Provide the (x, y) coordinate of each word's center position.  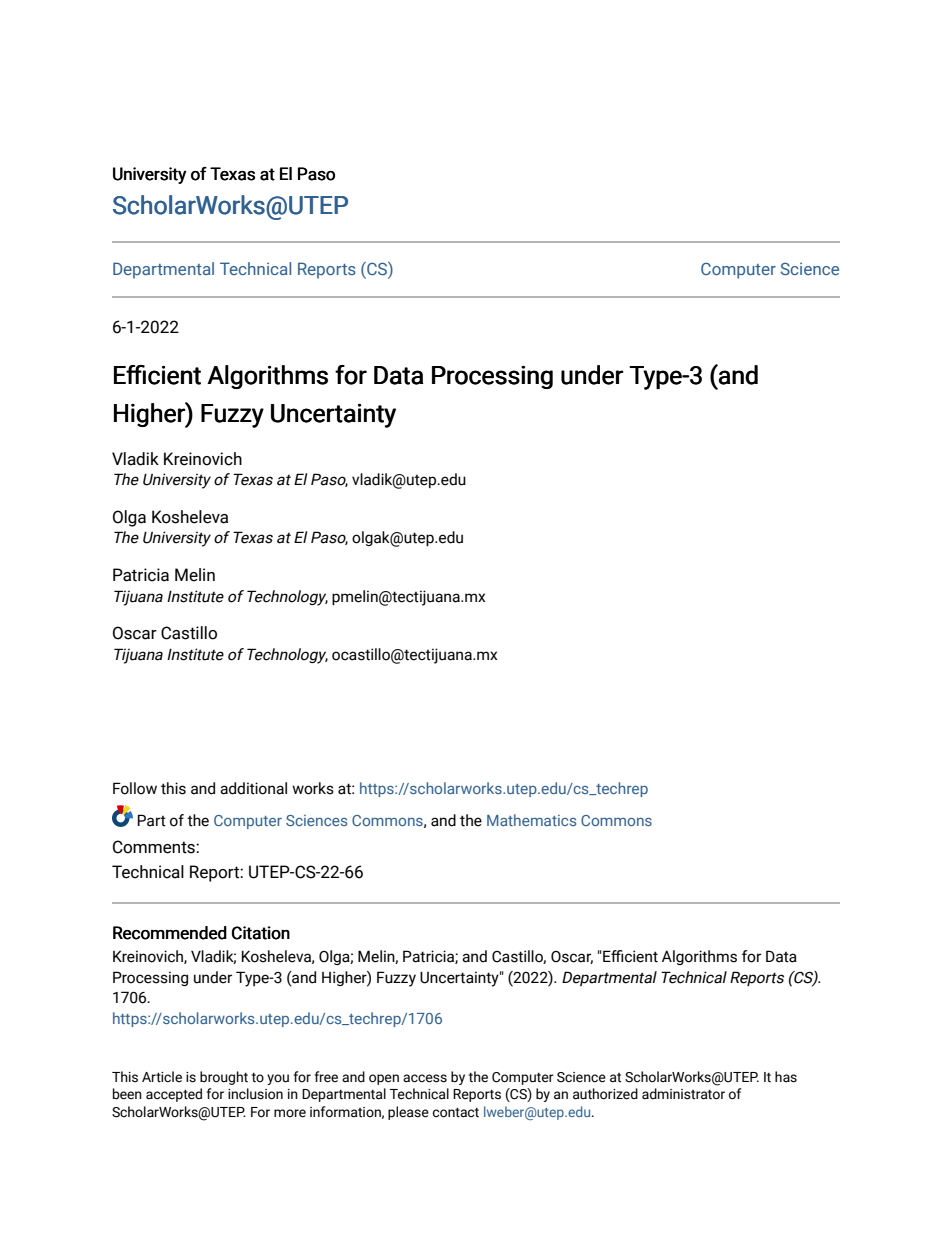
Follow (135, 788)
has (786, 1077)
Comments (155, 847)
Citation (261, 933)
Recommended (170, 933)
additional (253, 788)
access (425, 1078)
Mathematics (531, 820)
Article (162, 1077)
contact (456, 1113)
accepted (174, 1095)
